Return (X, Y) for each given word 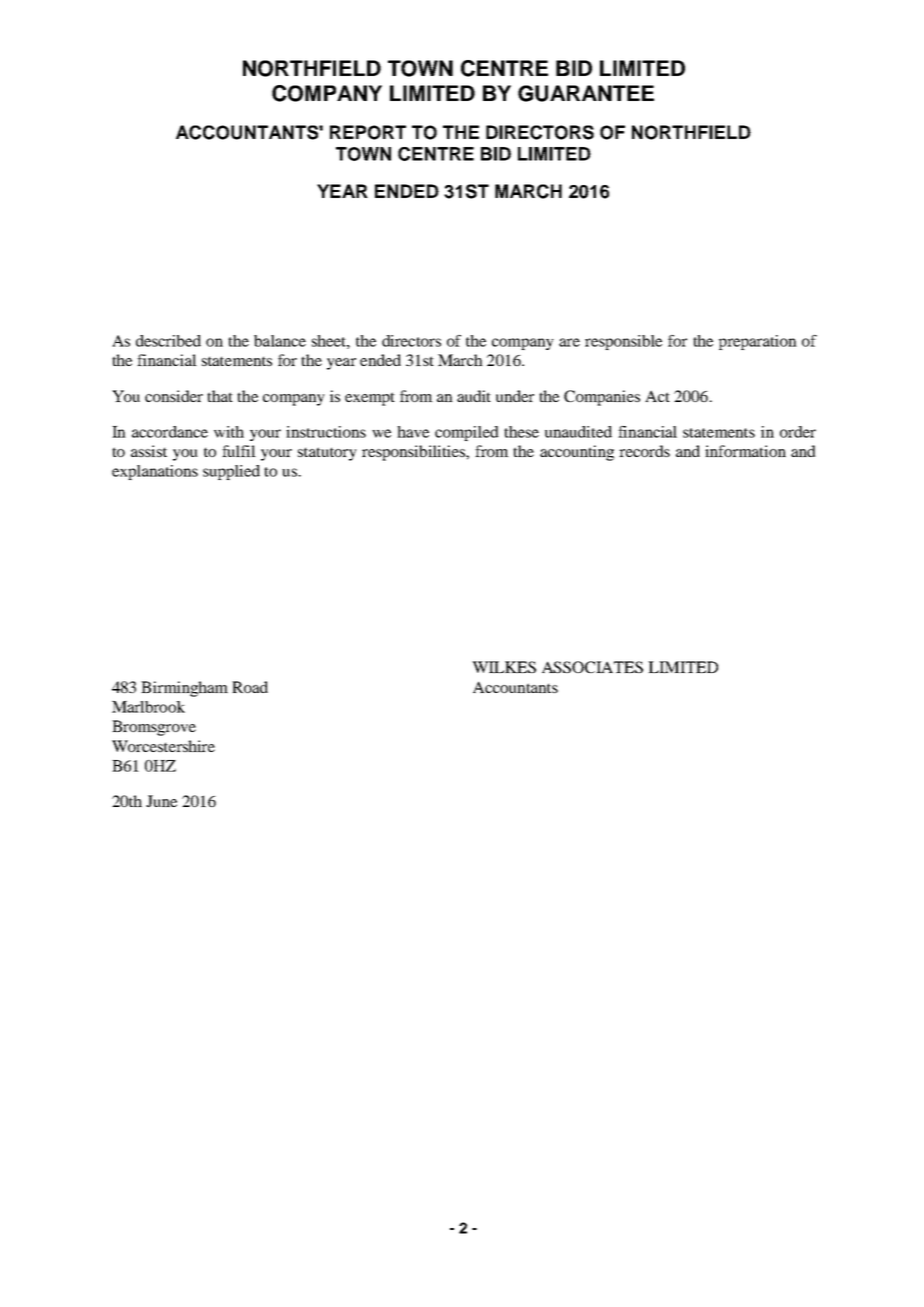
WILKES (504, 667)
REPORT (368, 132)
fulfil (239, 451)
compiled (467, 433)
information (745, 451)
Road (250, 687)
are (569, 342)
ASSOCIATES (592, 667)
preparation (758, 342)
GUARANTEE (586, 93)
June (161, 801)
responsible (623, 342)
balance (280, 341)
